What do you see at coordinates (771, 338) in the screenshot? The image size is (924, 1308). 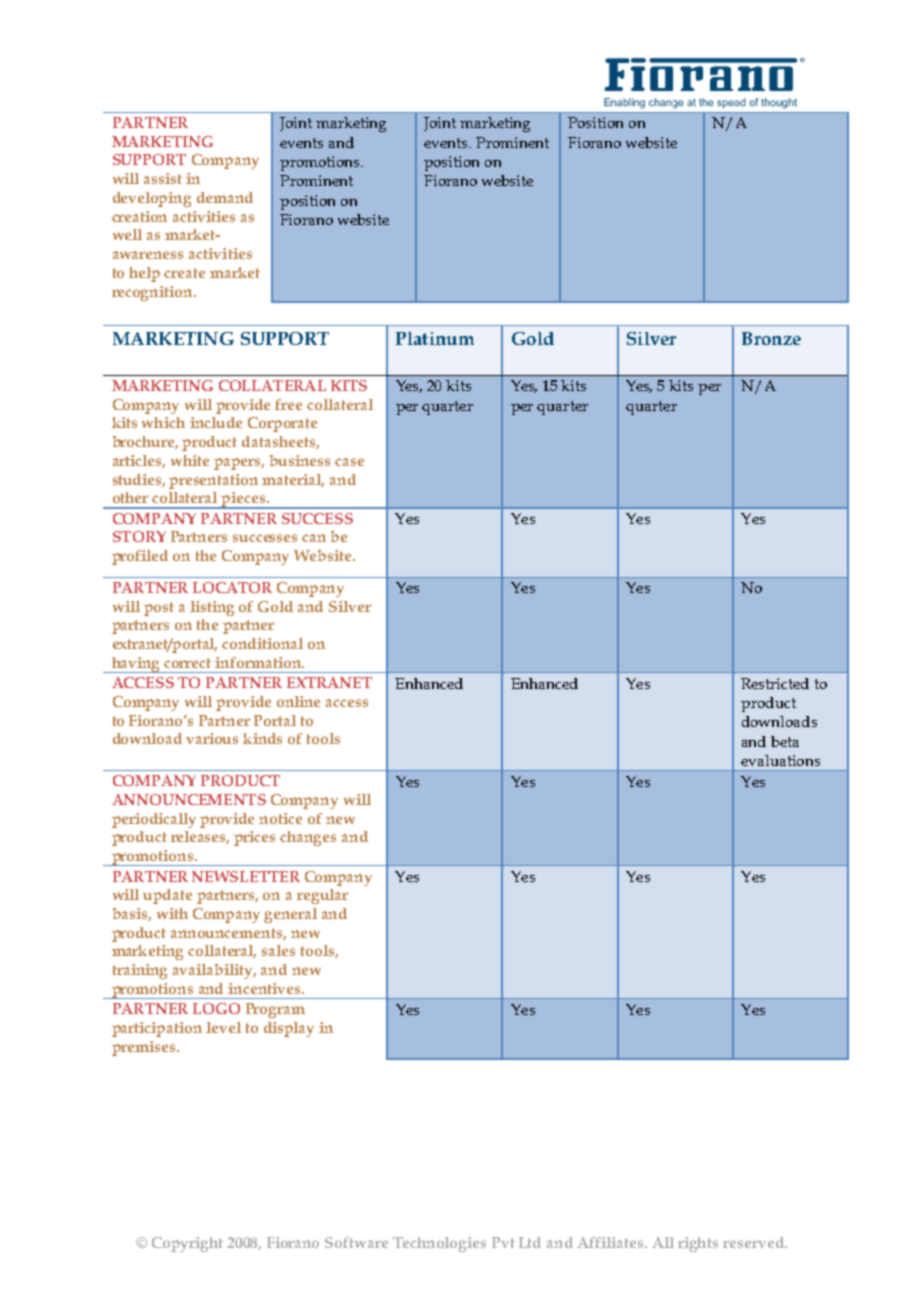 I see `Bronze` at bounding box center [771, 338].
